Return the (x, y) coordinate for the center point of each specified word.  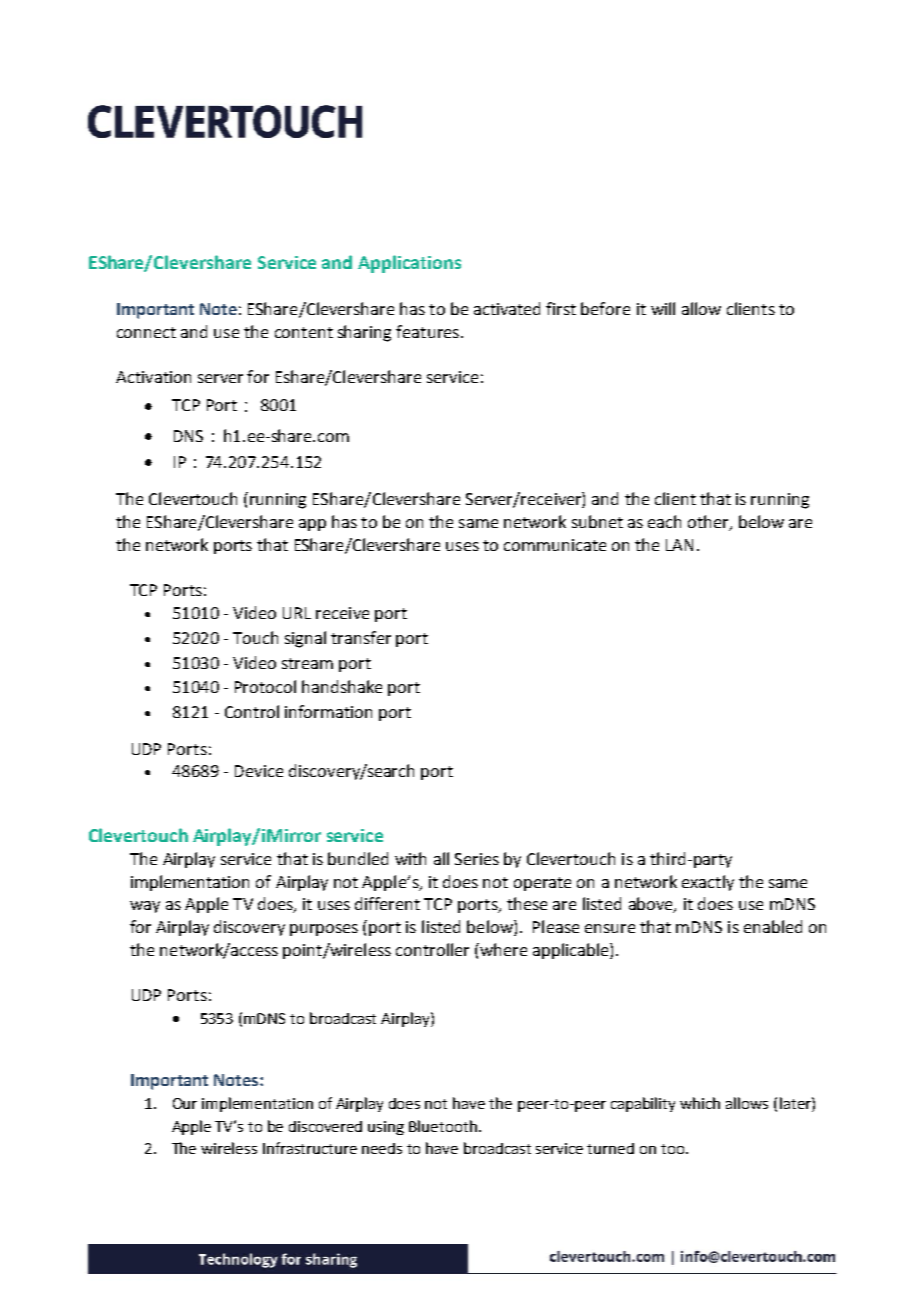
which (700, 1103)
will (663, 308)
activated (507, 308)
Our (185, 1103)
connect (146, 332)
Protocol (265, 686)
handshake (342, 686)
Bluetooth (443, 1126)
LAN (679, 545)
